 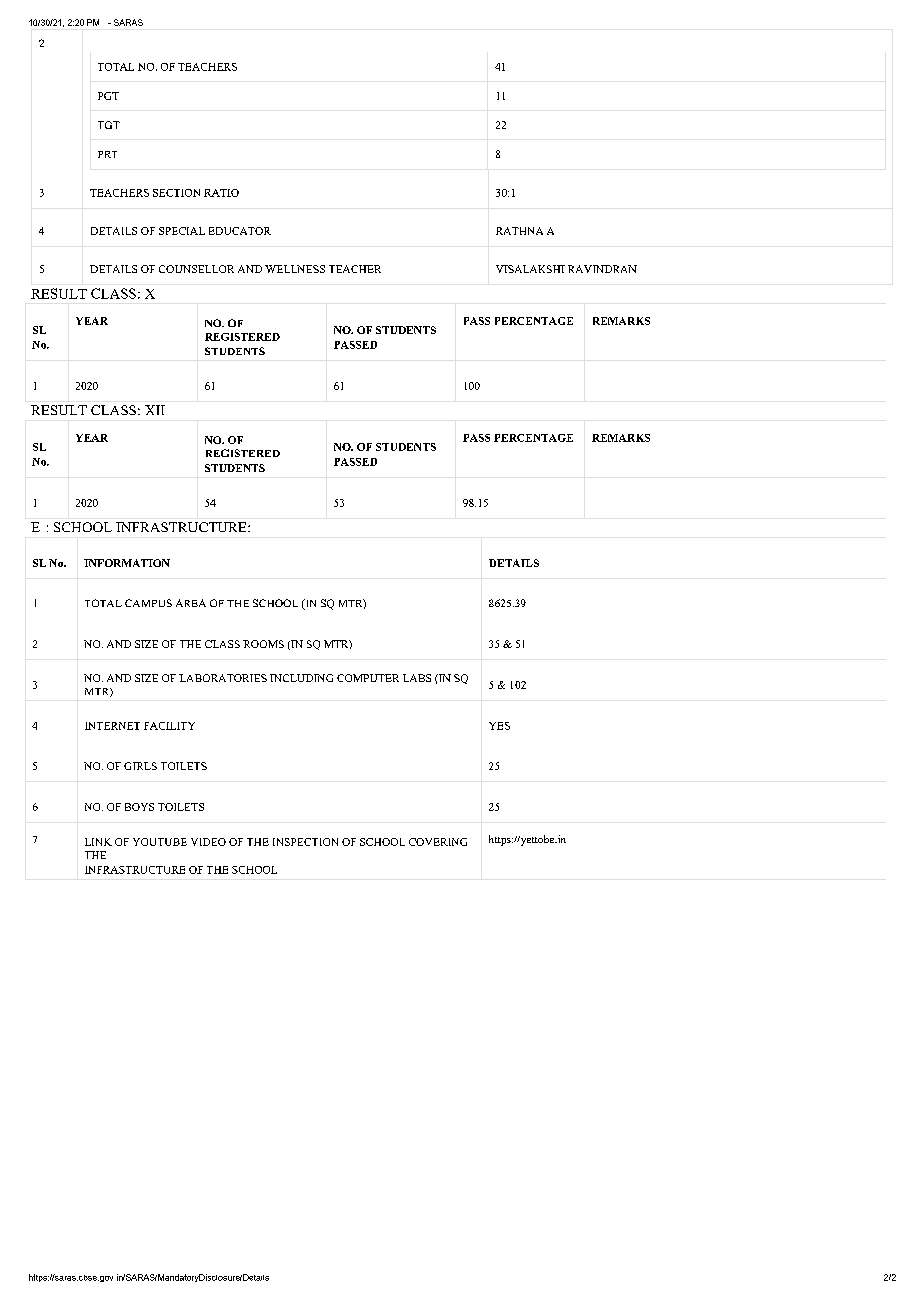 I want to click on ROOMS, so click(x=263, y=644).
